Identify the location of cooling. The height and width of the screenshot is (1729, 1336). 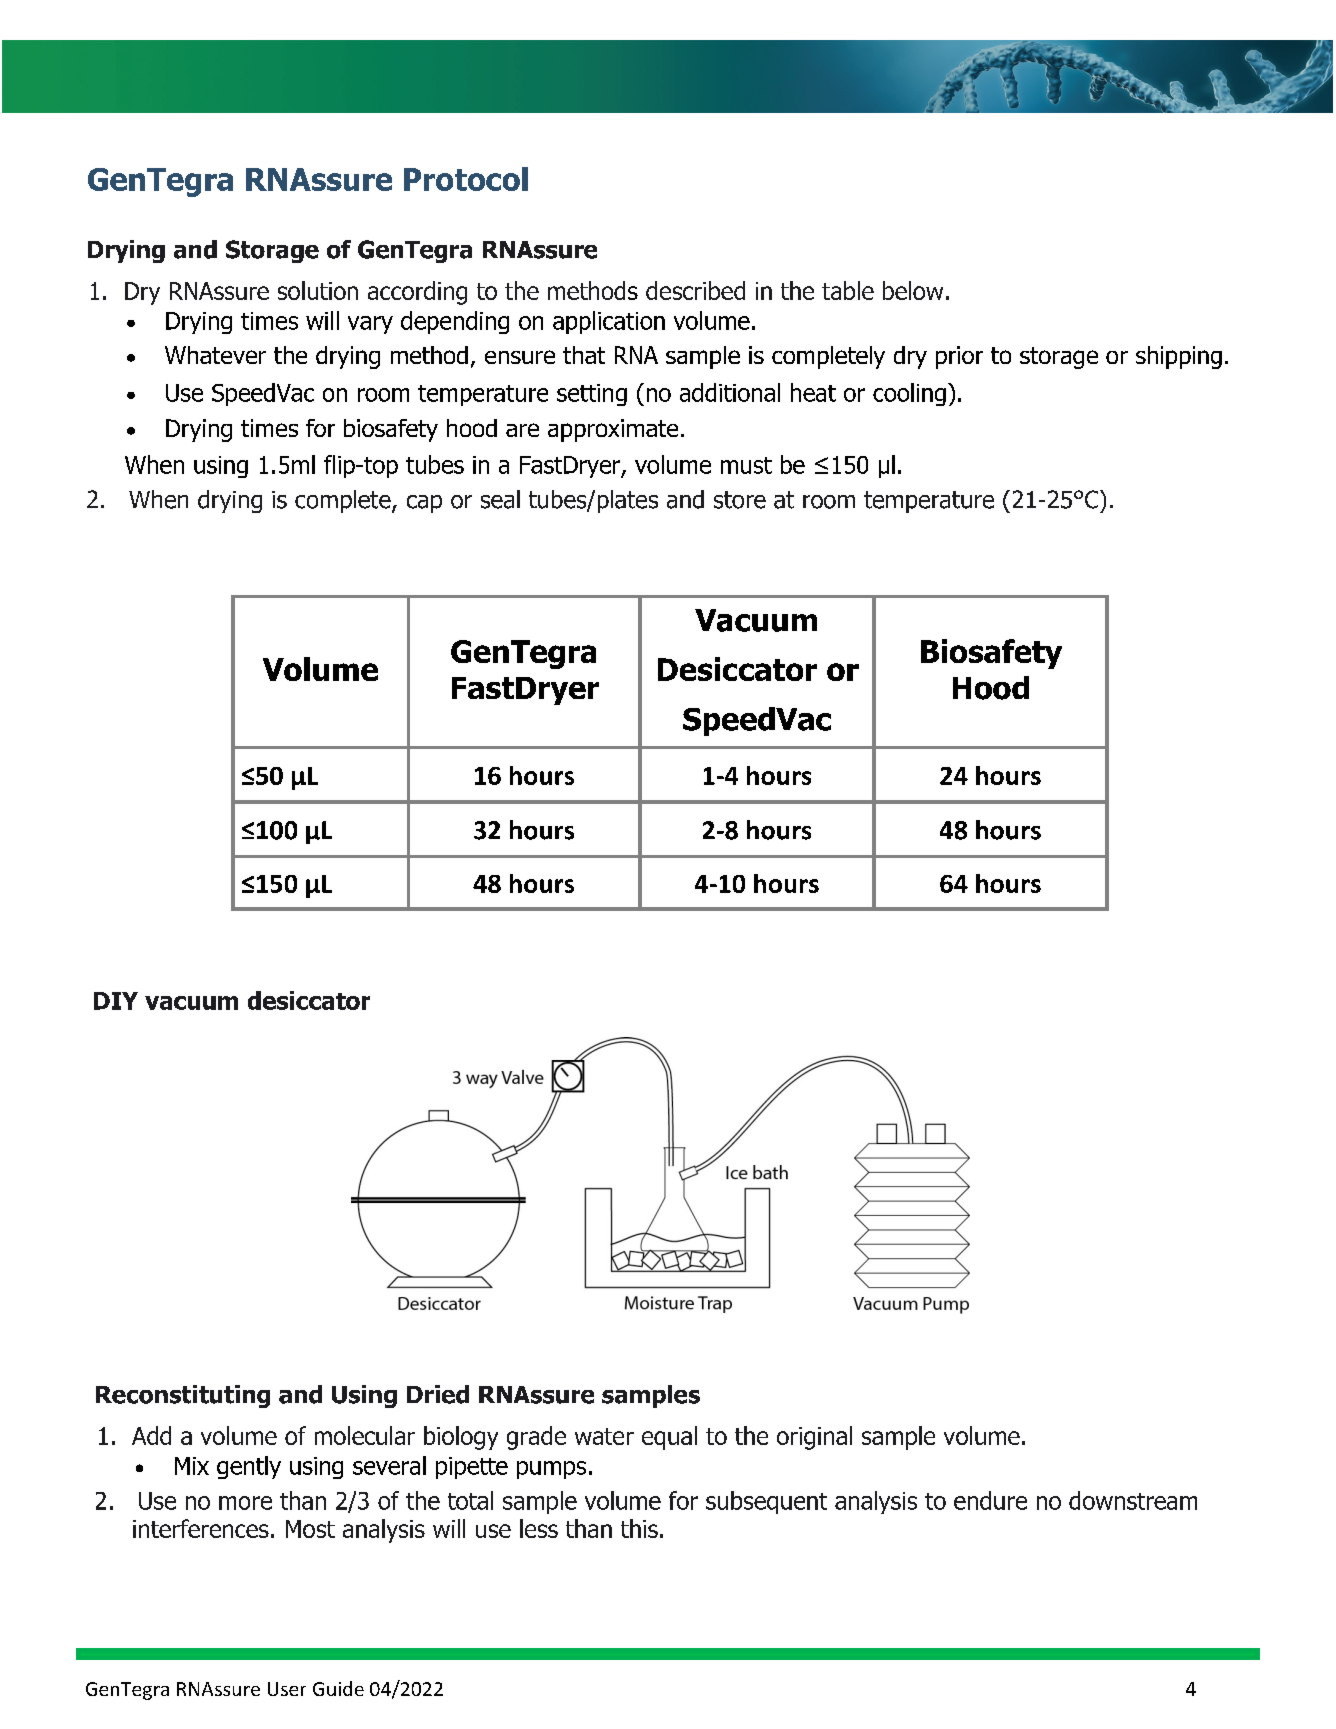
(909, 394).
